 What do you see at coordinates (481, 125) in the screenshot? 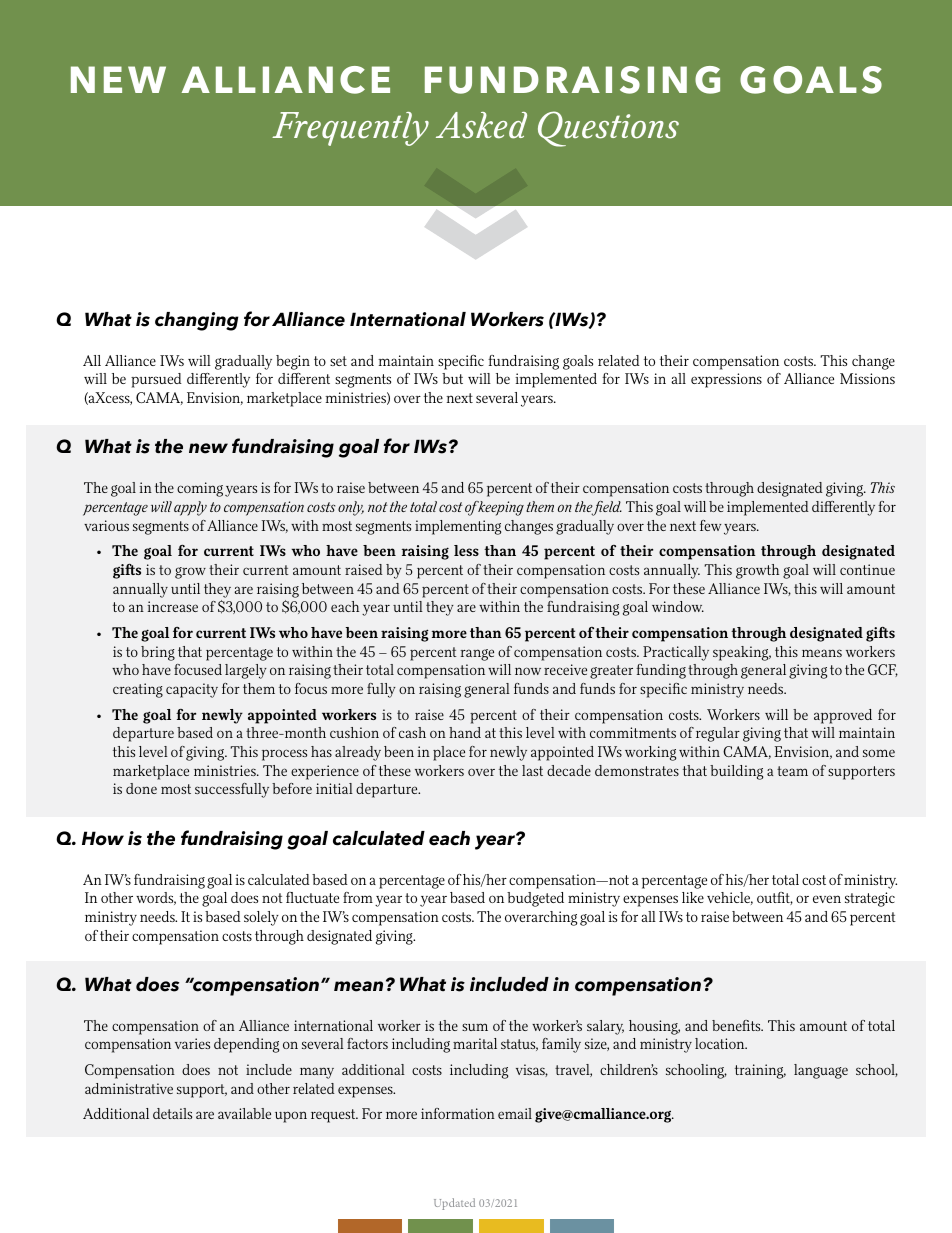
I see `Asked` at bounding box center [481, 125].
